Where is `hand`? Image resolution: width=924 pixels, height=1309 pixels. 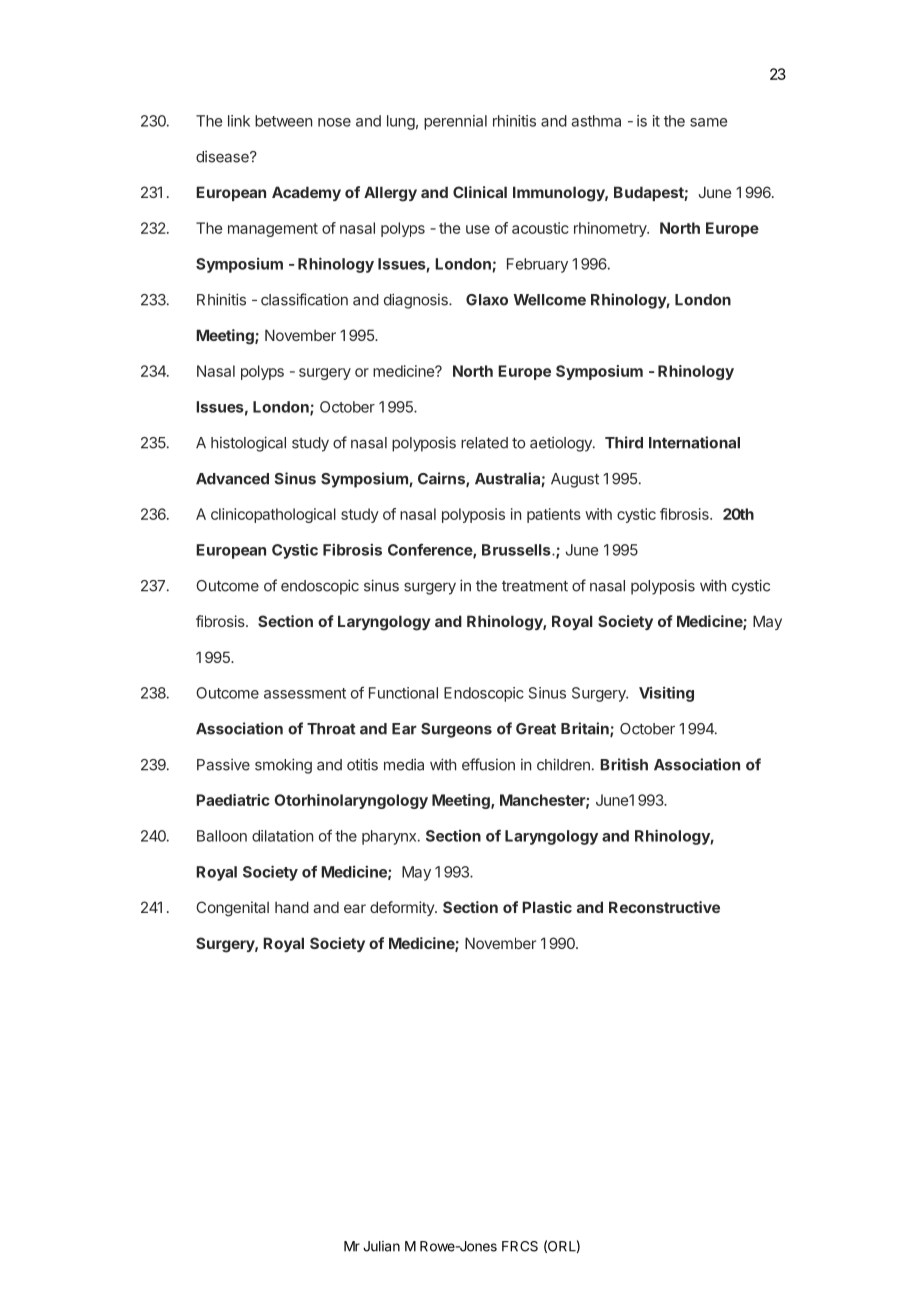 hand is located at coordinates (292, 907).
